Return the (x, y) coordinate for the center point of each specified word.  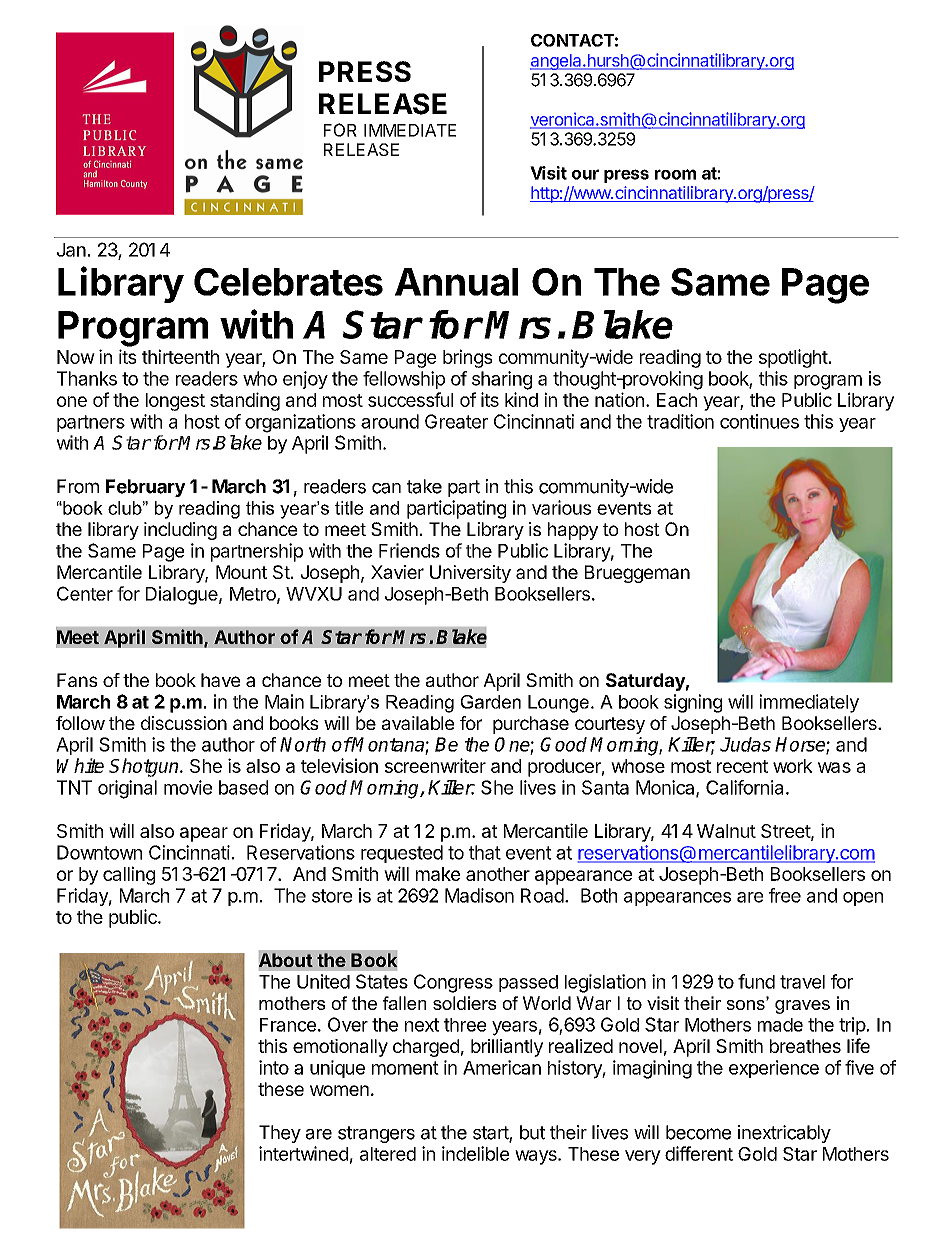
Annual (456, 282)
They (280, 1134)
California (744, 787)
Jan (71, 250)
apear (204, 834)
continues (759, 421)
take (424, 486)
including (180, 531)
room (675, 174)
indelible (475, 1153)
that (485, 852)
